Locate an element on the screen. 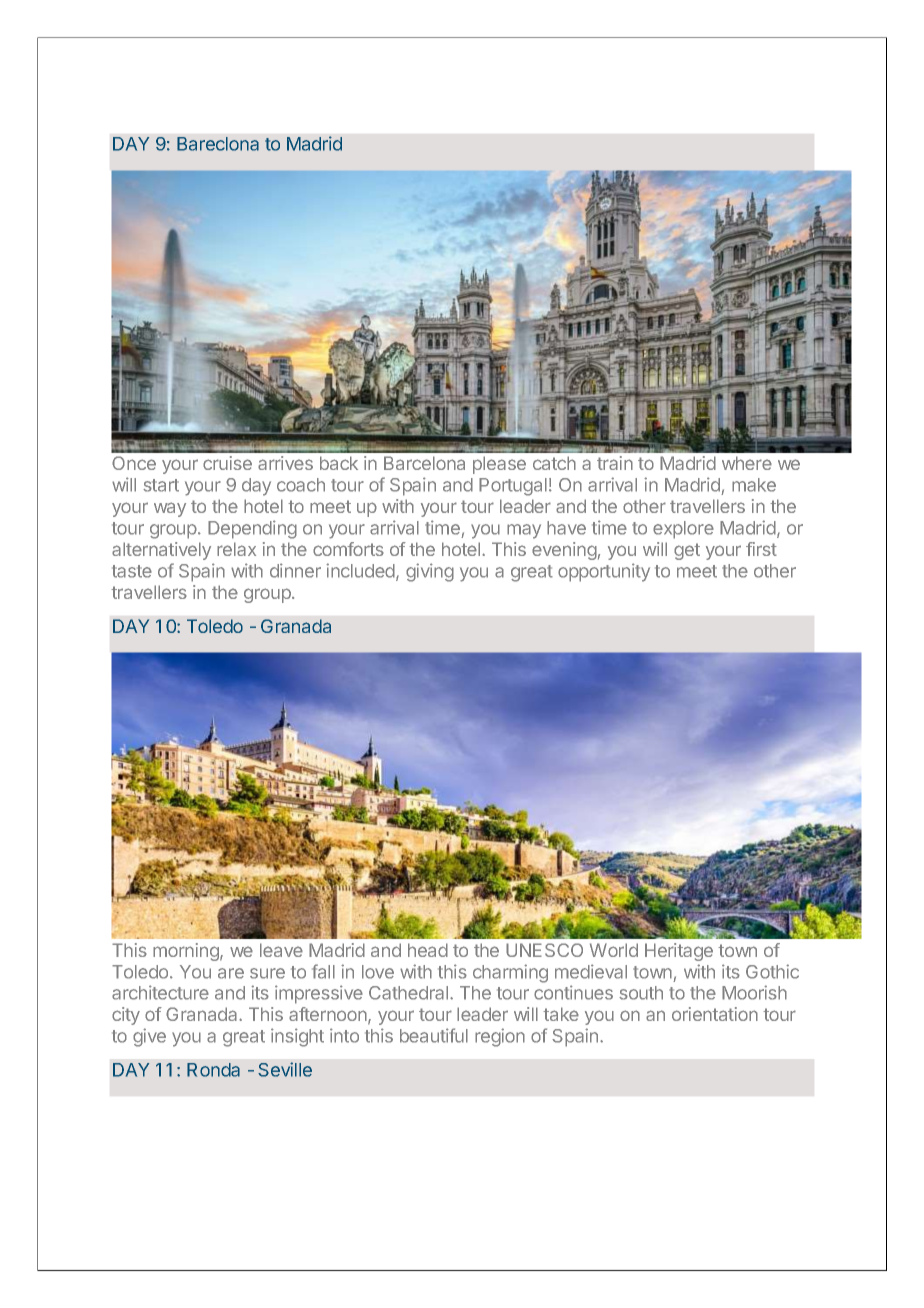 The width and height of the screenshot is (924, 1308). giving is located at coordinates (430, 572).
